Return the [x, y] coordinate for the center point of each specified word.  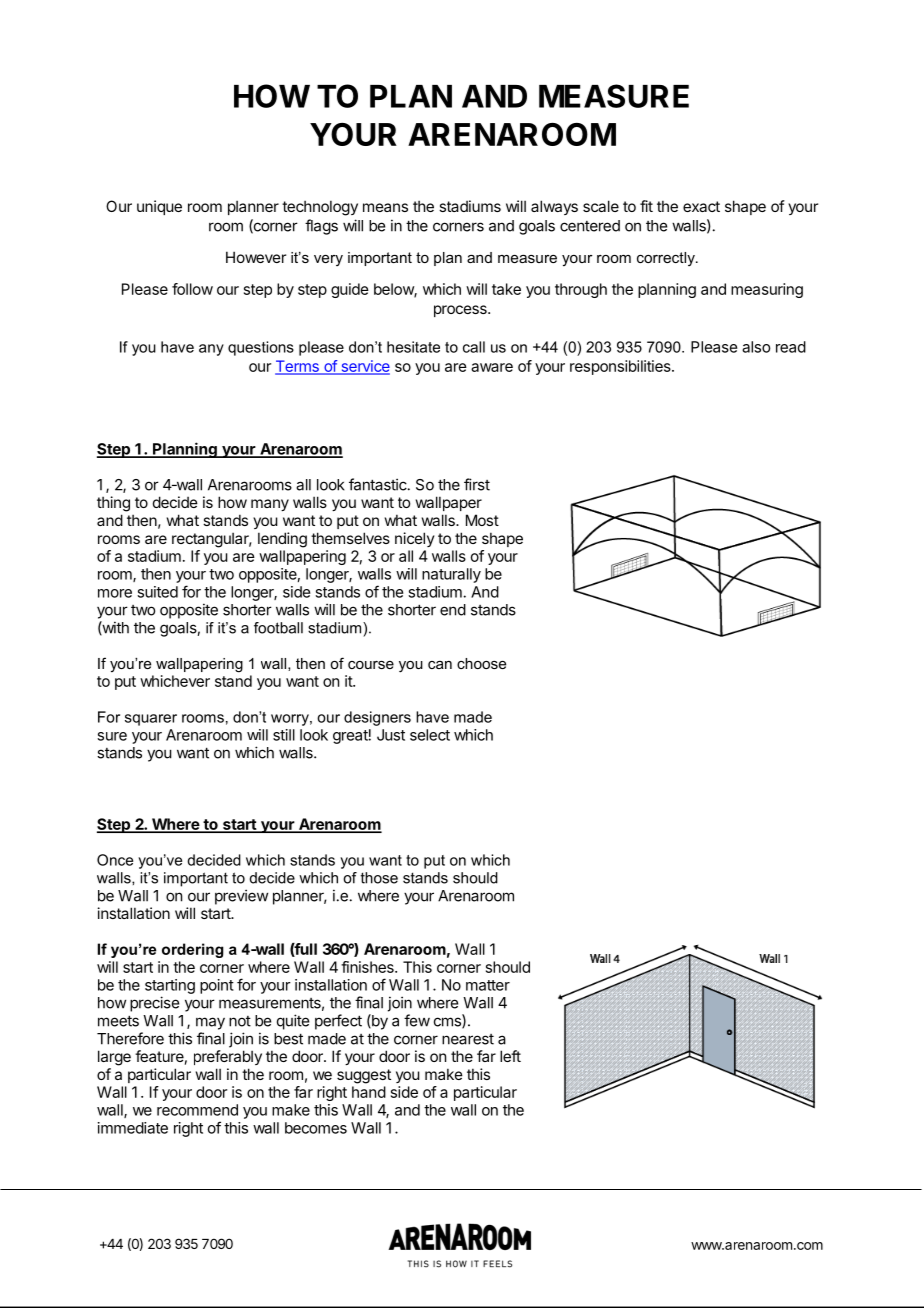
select [430, 735]
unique [159, 207]
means [385, 207]
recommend [197, 1110]
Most [482, 520]
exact [701, 206]
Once [115, 860]
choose [481, 663]
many [270, 505]
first [477, 484]
